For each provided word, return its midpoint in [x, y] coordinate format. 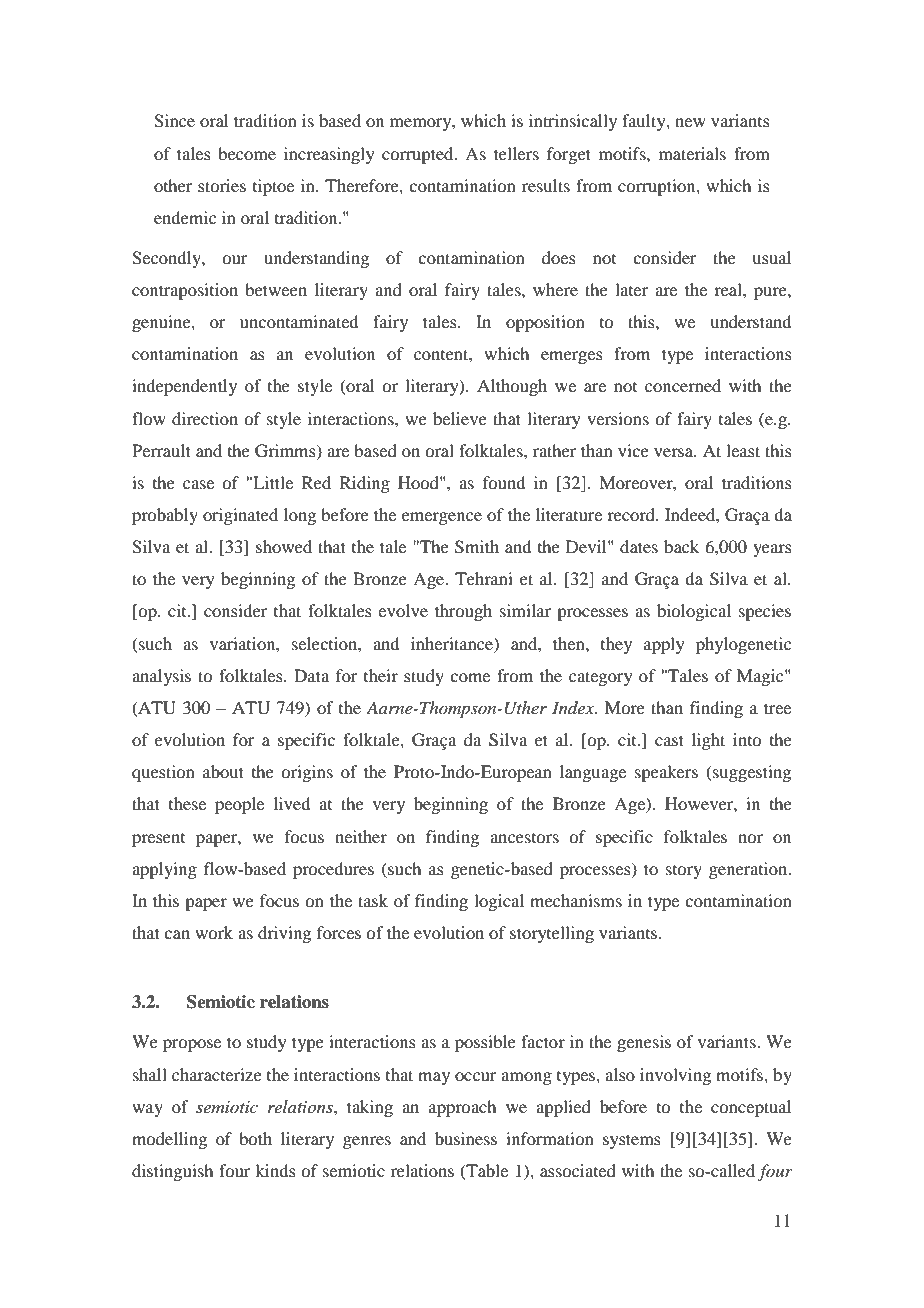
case [198, 484]
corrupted [419, 155]
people [239, 805]
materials [692, 153]
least [743, 450]
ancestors [524, 838]
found [504, 482]
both [255, 1138]
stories [222, 185]
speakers [666, 773]
